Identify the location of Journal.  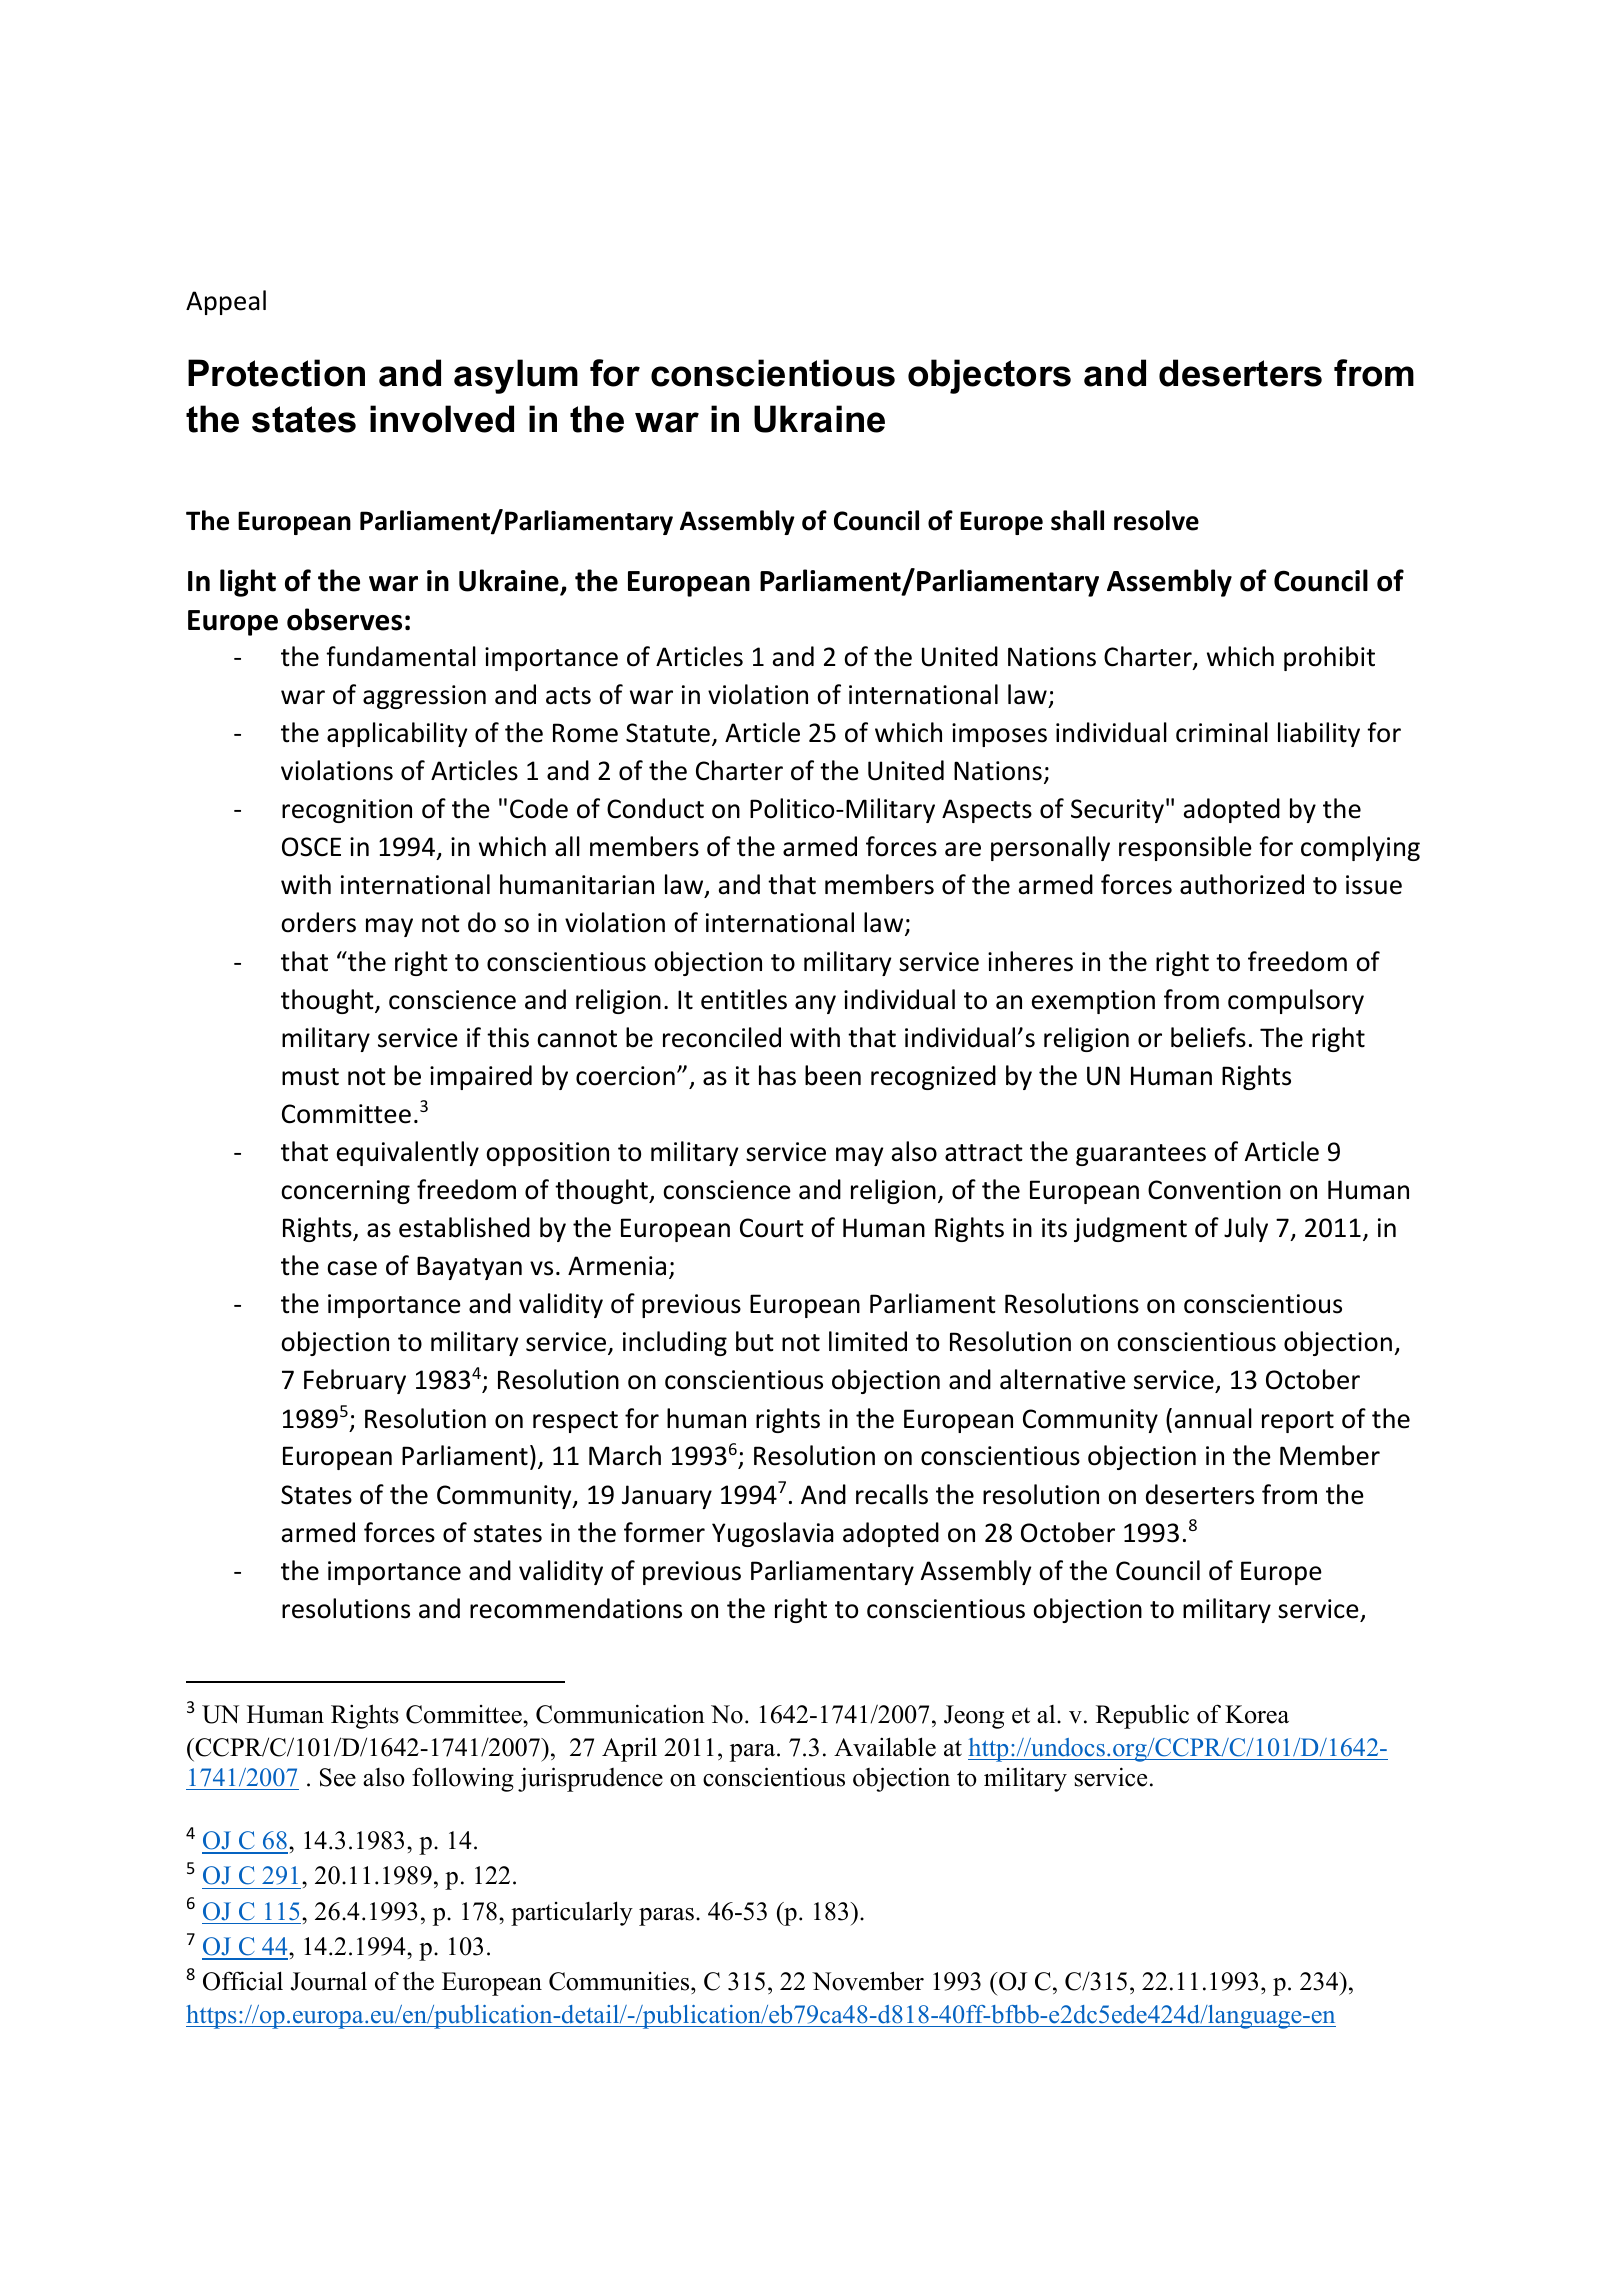
(329, 1981).
